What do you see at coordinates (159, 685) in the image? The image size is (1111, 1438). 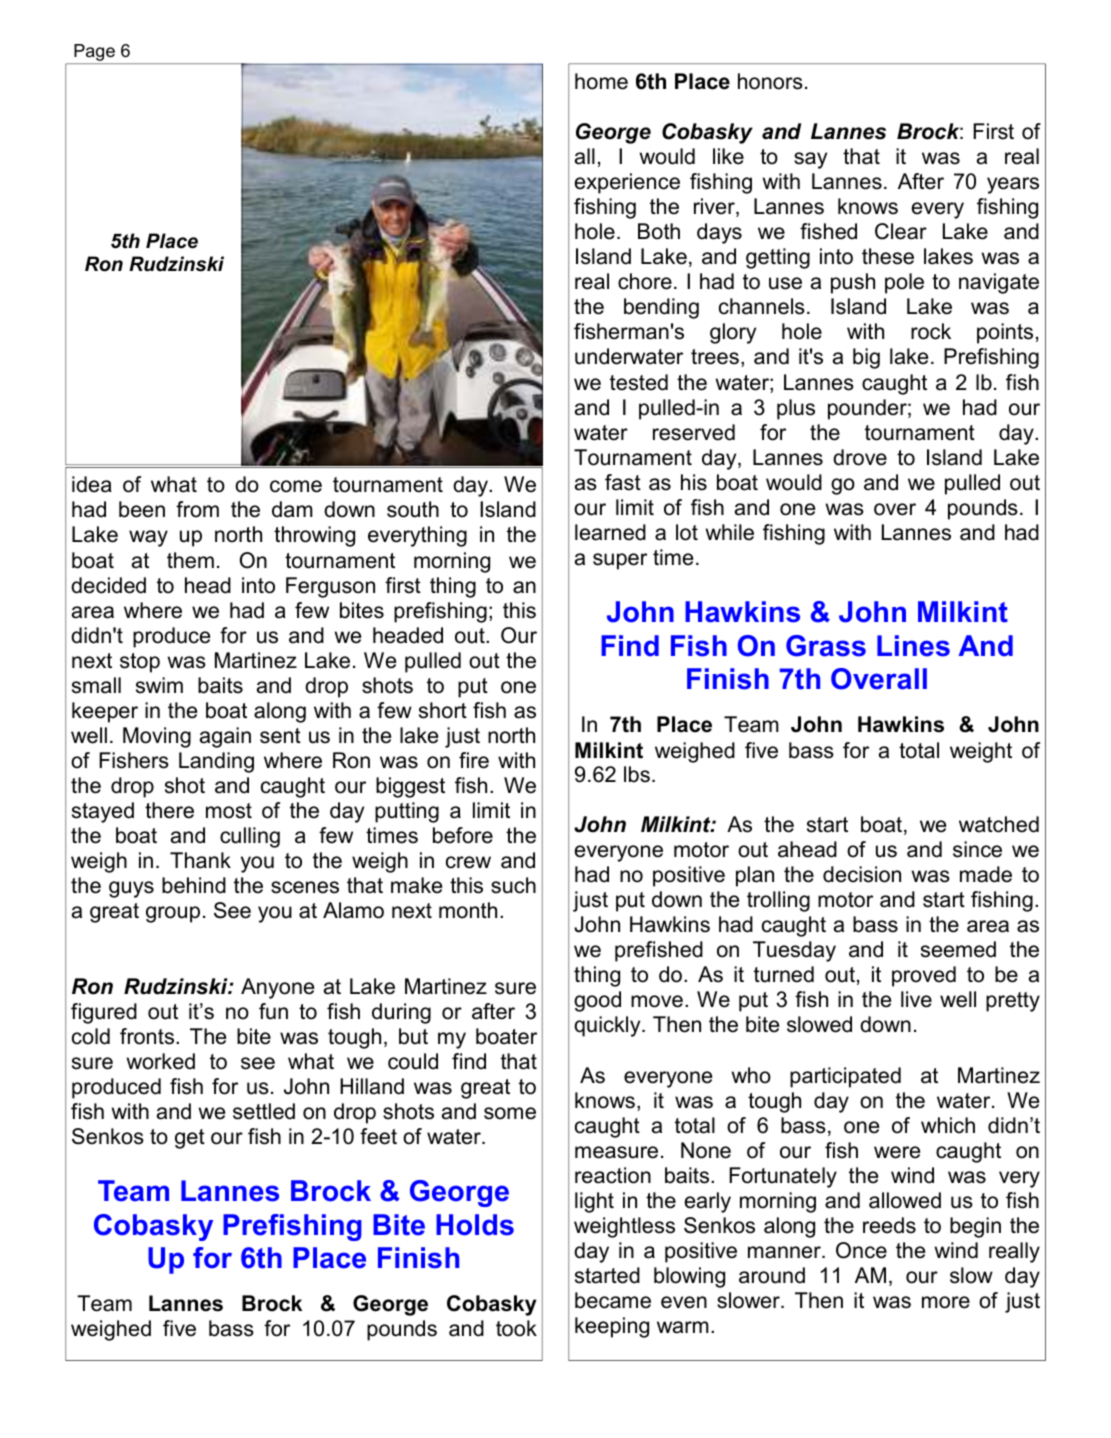 I see `swim` at bounding box center [159, 685].
